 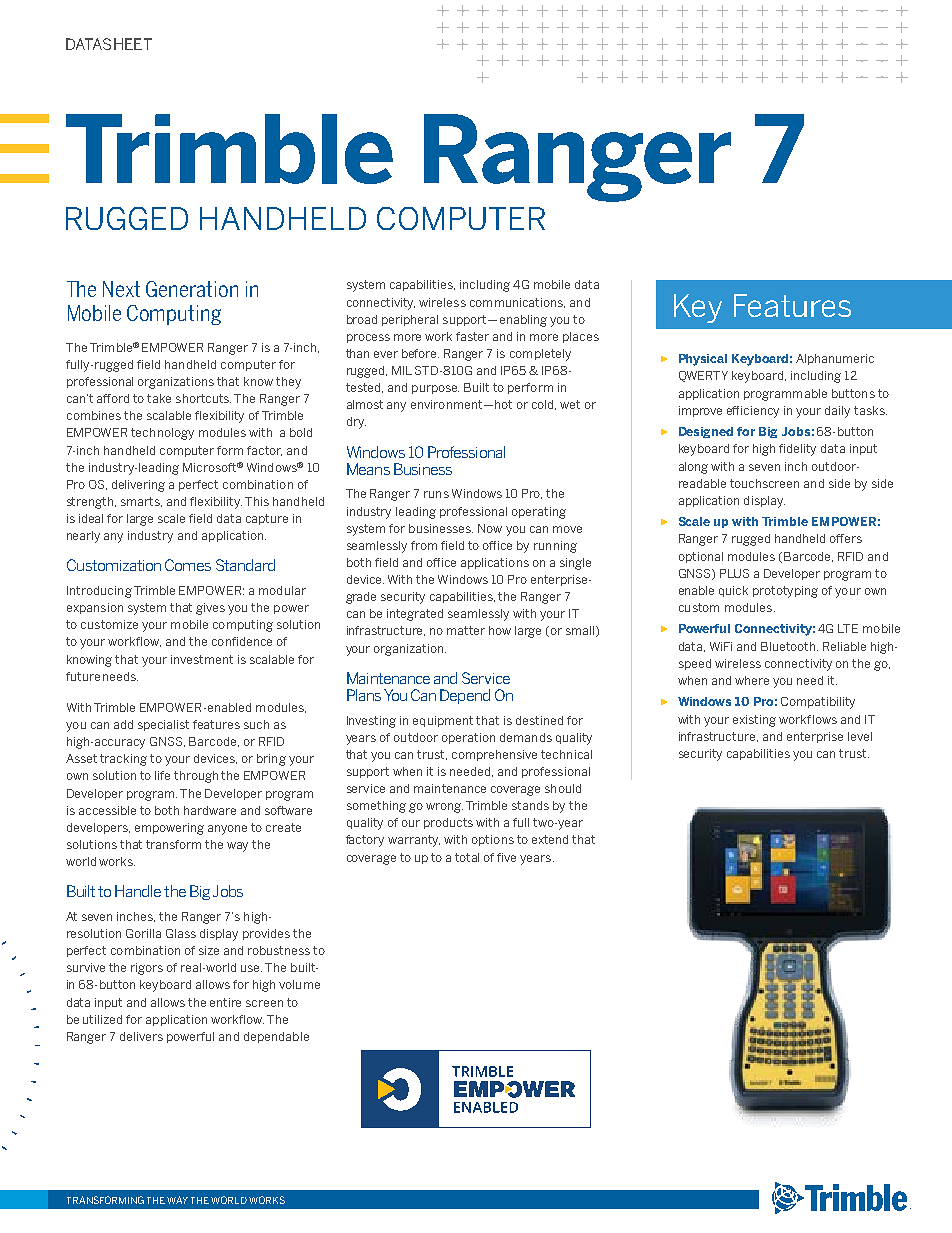 I want to click on entire, so click(x=225, y=1002).
